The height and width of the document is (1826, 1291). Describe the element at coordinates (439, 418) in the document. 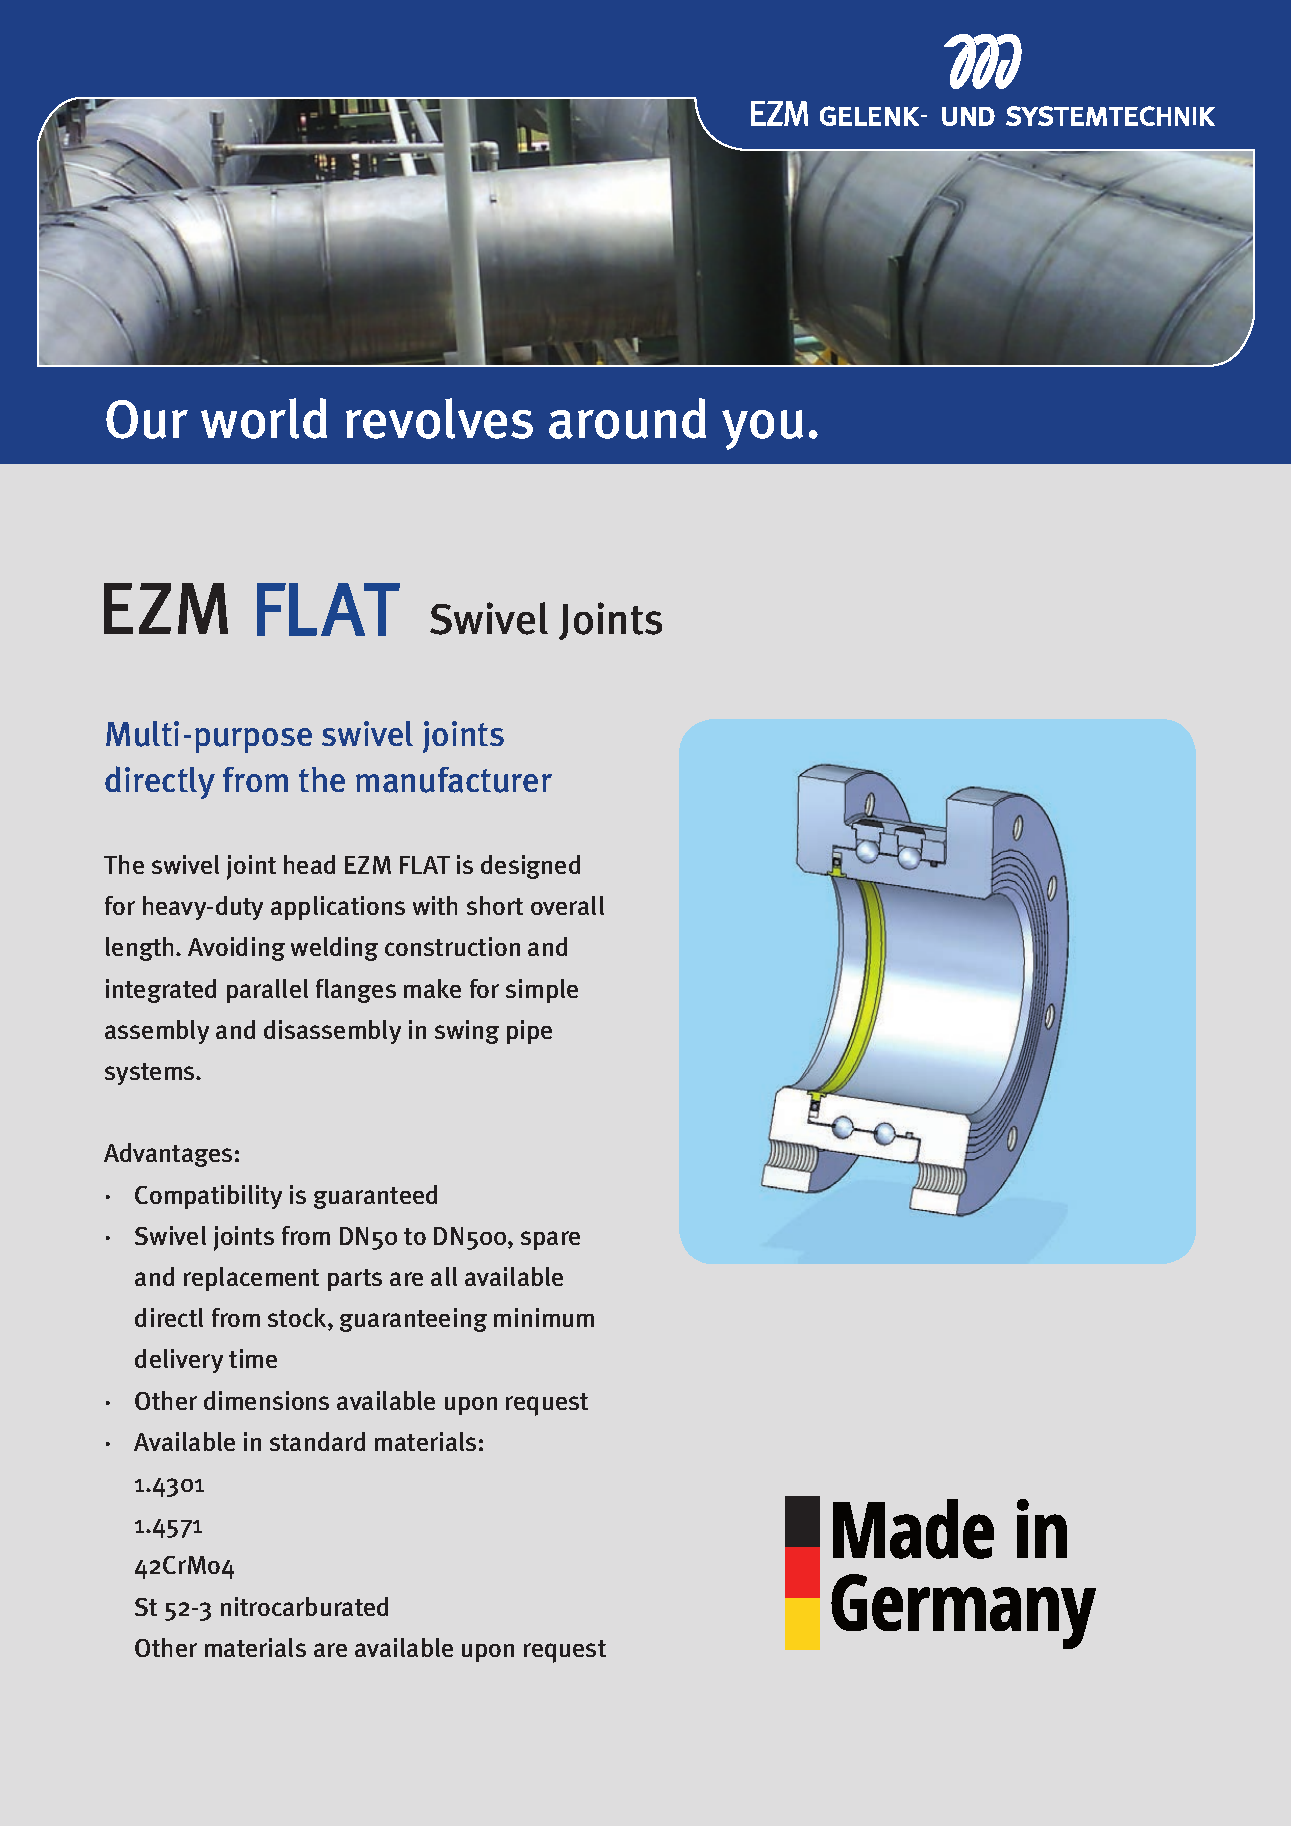

I see `revolves` at that location.
